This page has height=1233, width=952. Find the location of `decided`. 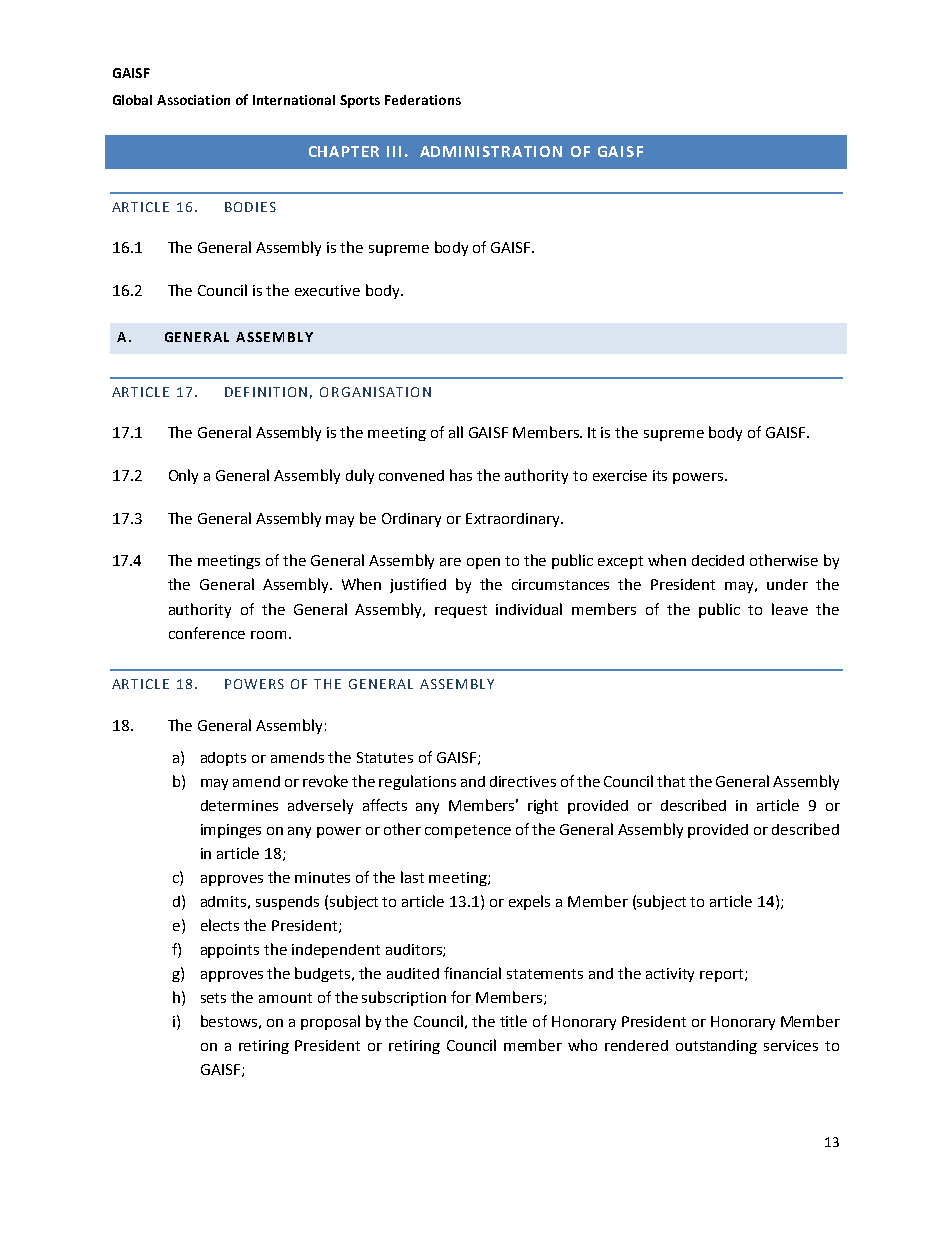

decided is located at coordinates (718, 560).
